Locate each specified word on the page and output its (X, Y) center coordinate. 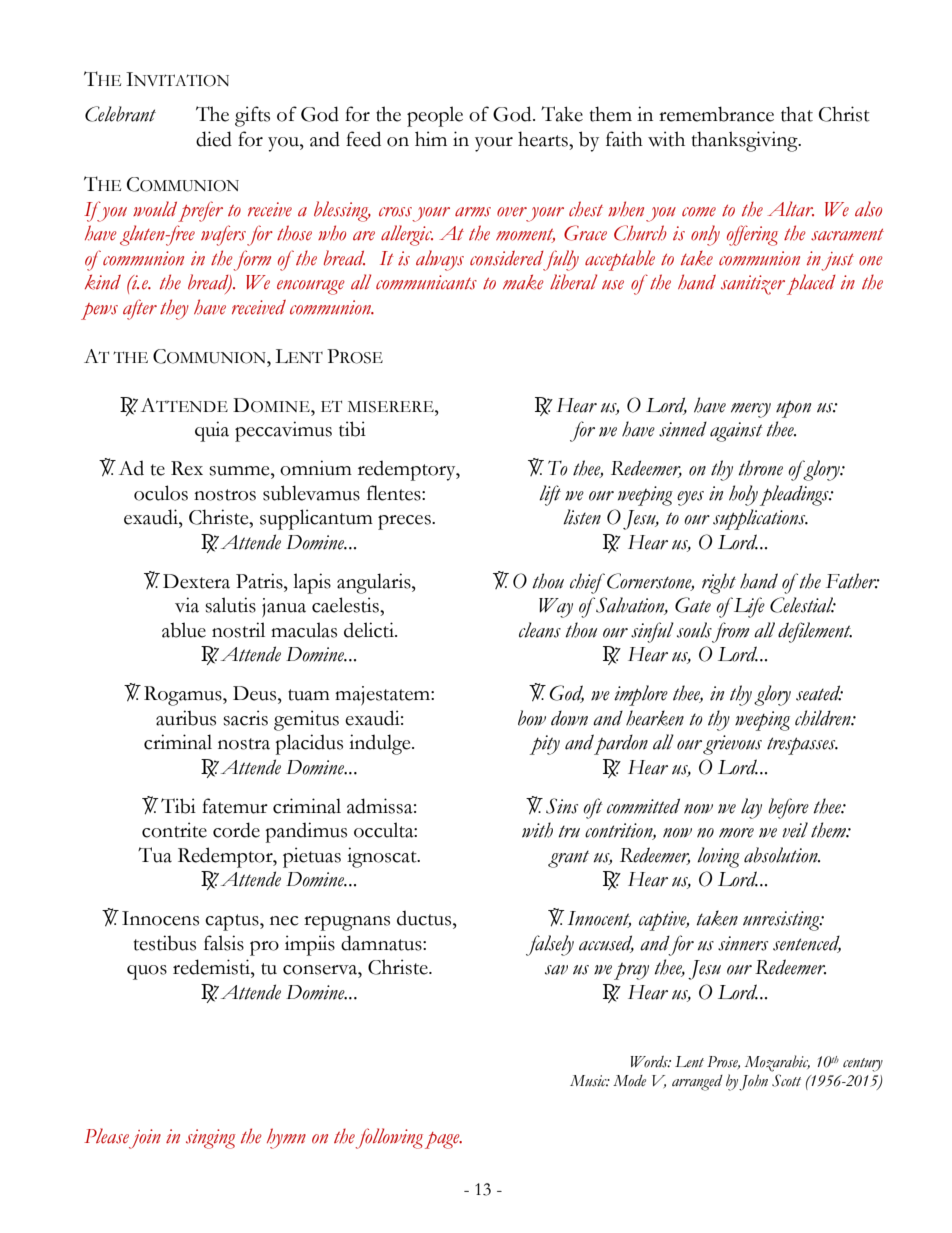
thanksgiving (746, 141)
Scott (786, 1080)
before (788, 808)
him (431, 138)
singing (211, 1139)
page (443, 1140)
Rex (187, 468)
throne (760, 468)
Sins (562, 806)
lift (550, 495)
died (214, 139)
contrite (174, 830)
